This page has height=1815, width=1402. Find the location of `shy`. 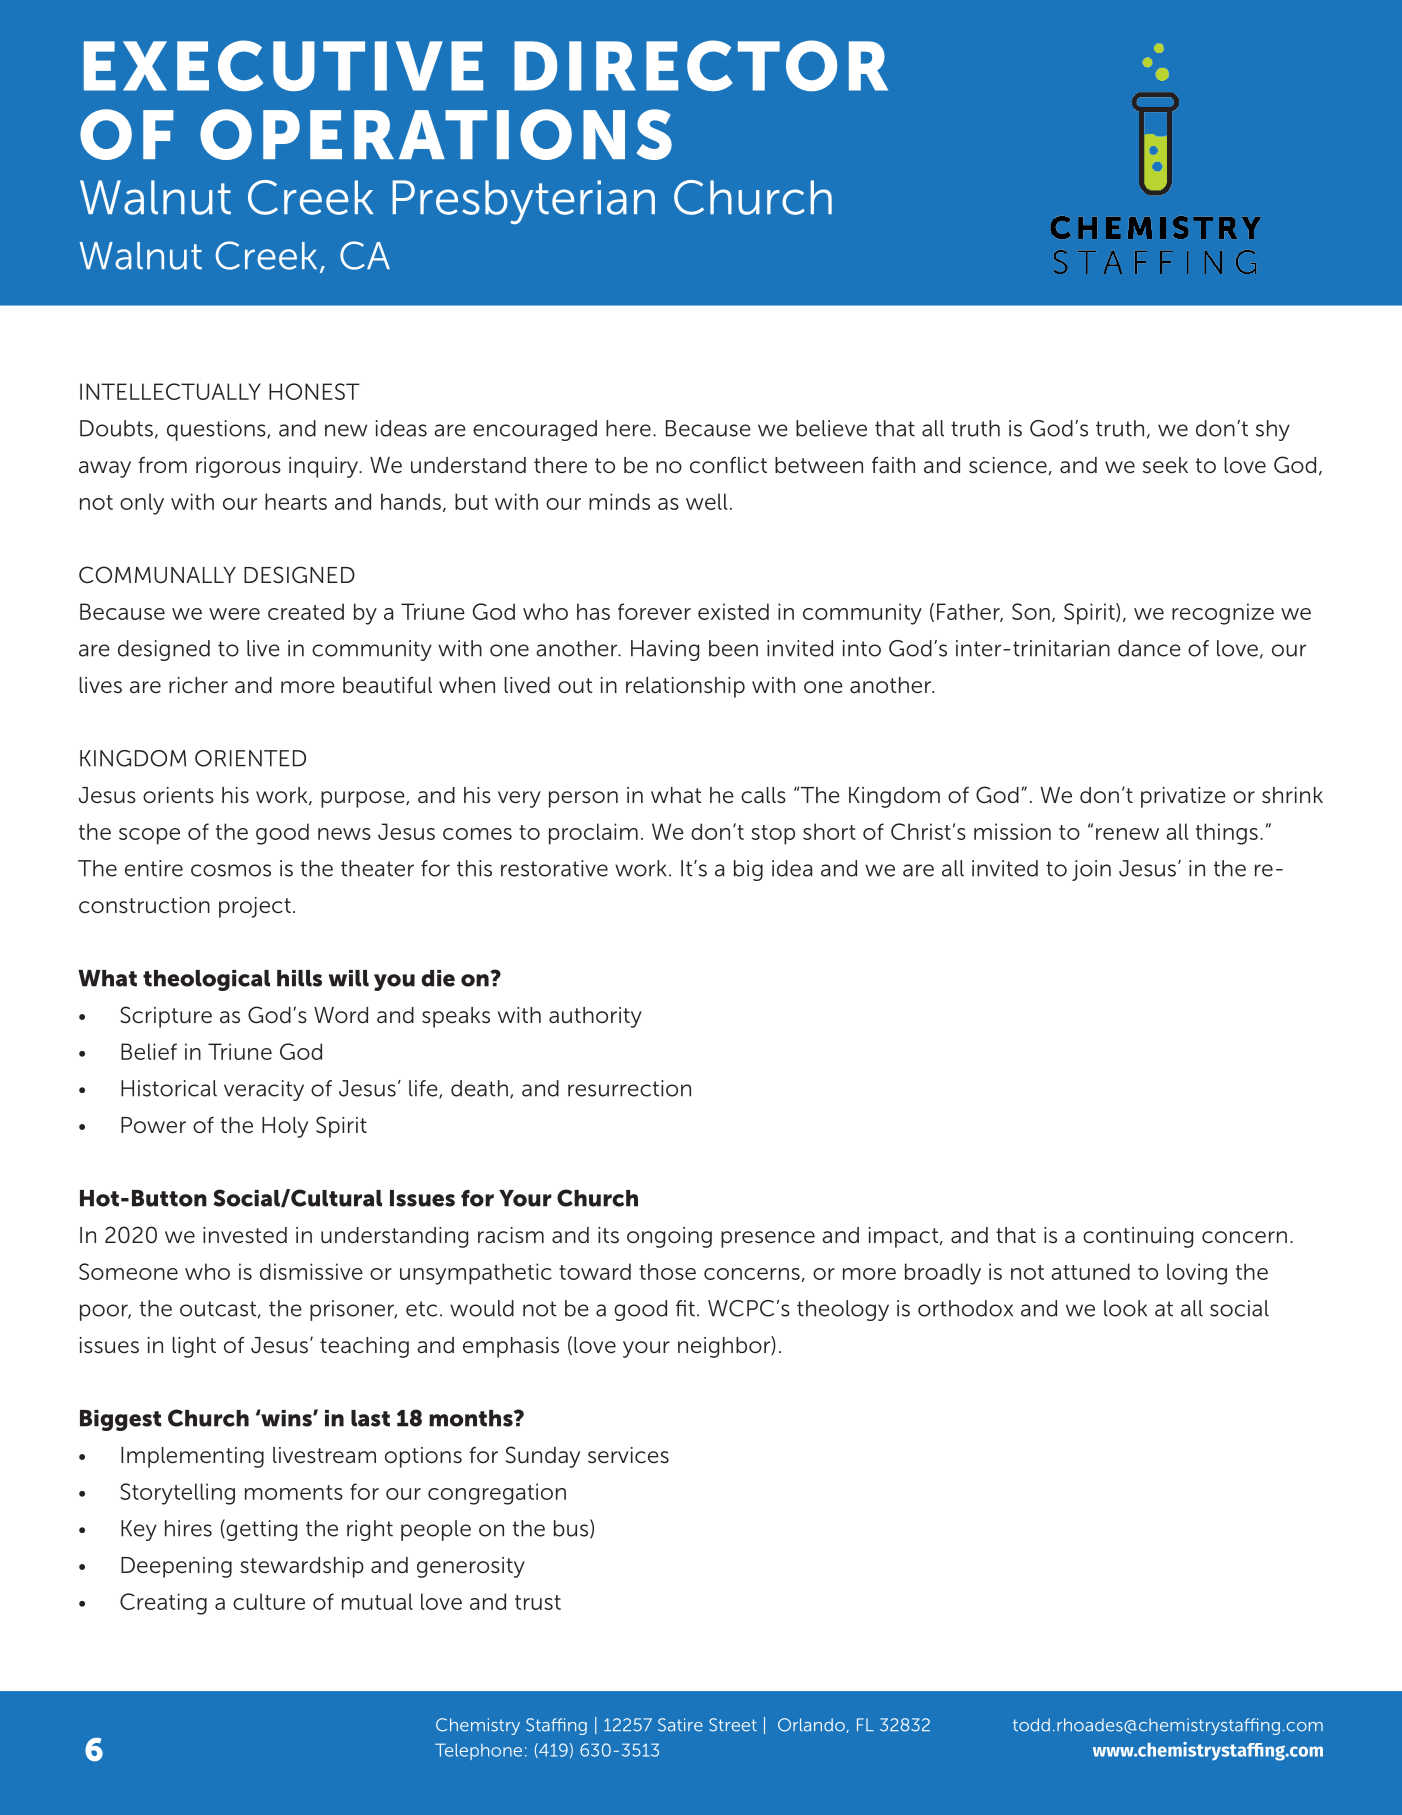

shy is located at coordinates (1273, 430).
